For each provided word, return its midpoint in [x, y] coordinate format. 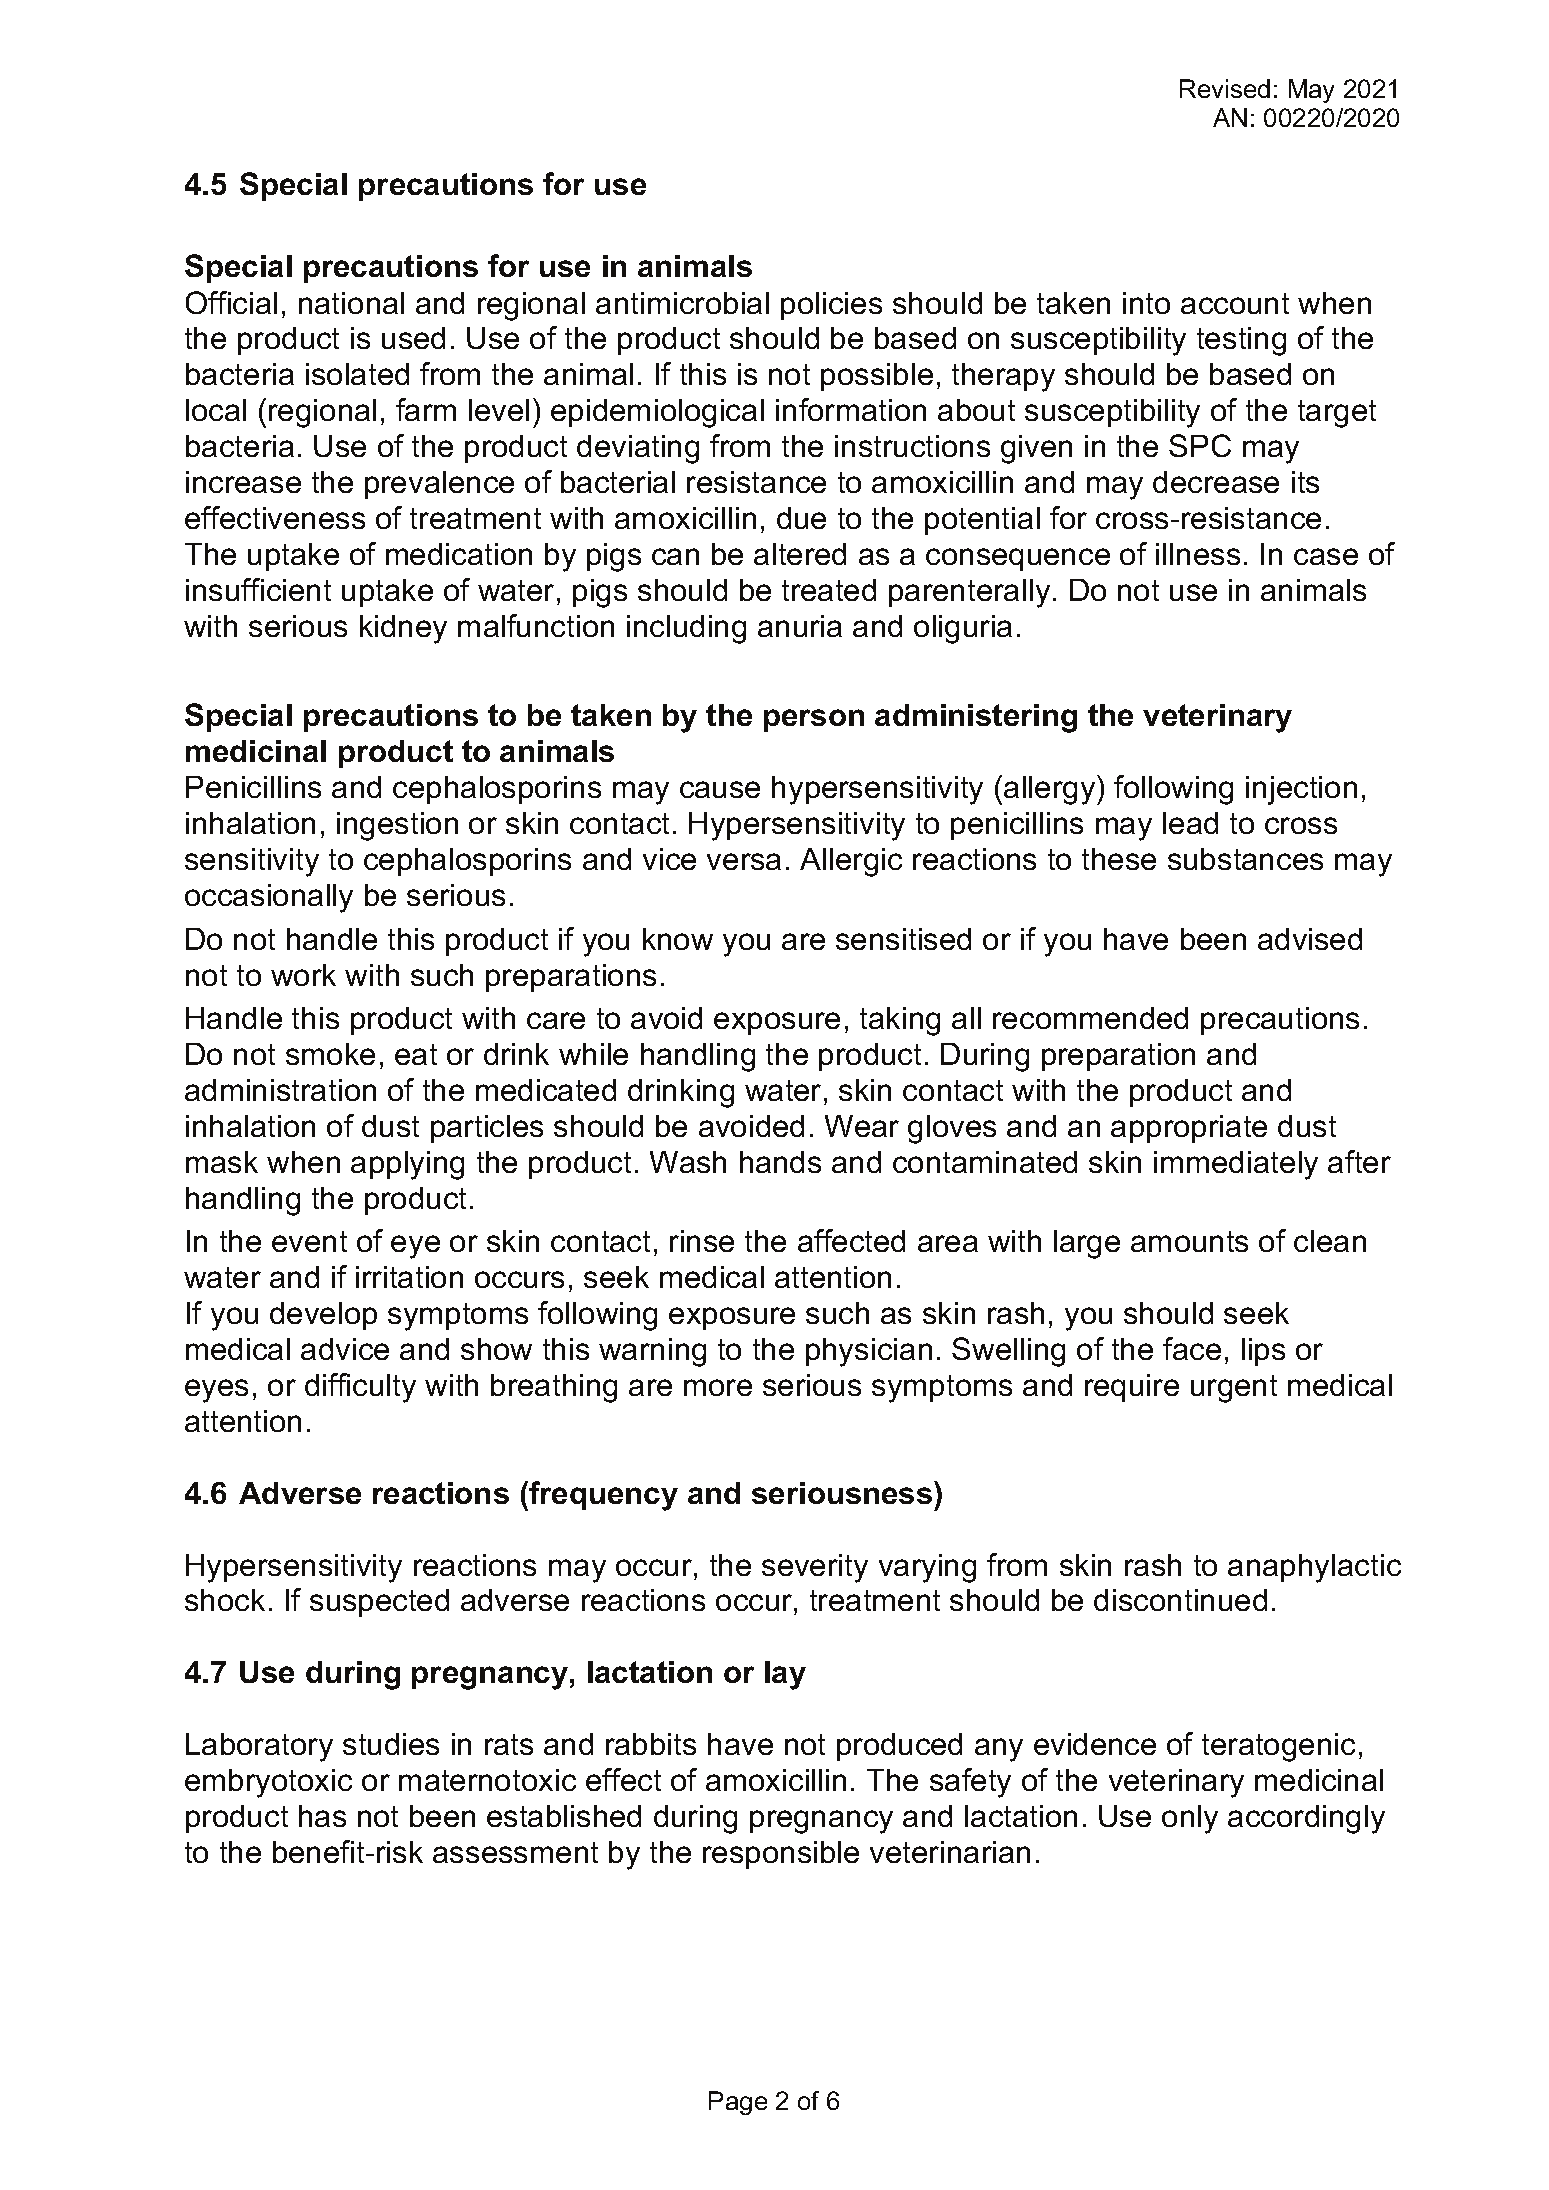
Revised [1225, 88]
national [351, 303]
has [322, 1816]
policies [831, 306]
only [1190, 1819]
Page [738, 2103]
